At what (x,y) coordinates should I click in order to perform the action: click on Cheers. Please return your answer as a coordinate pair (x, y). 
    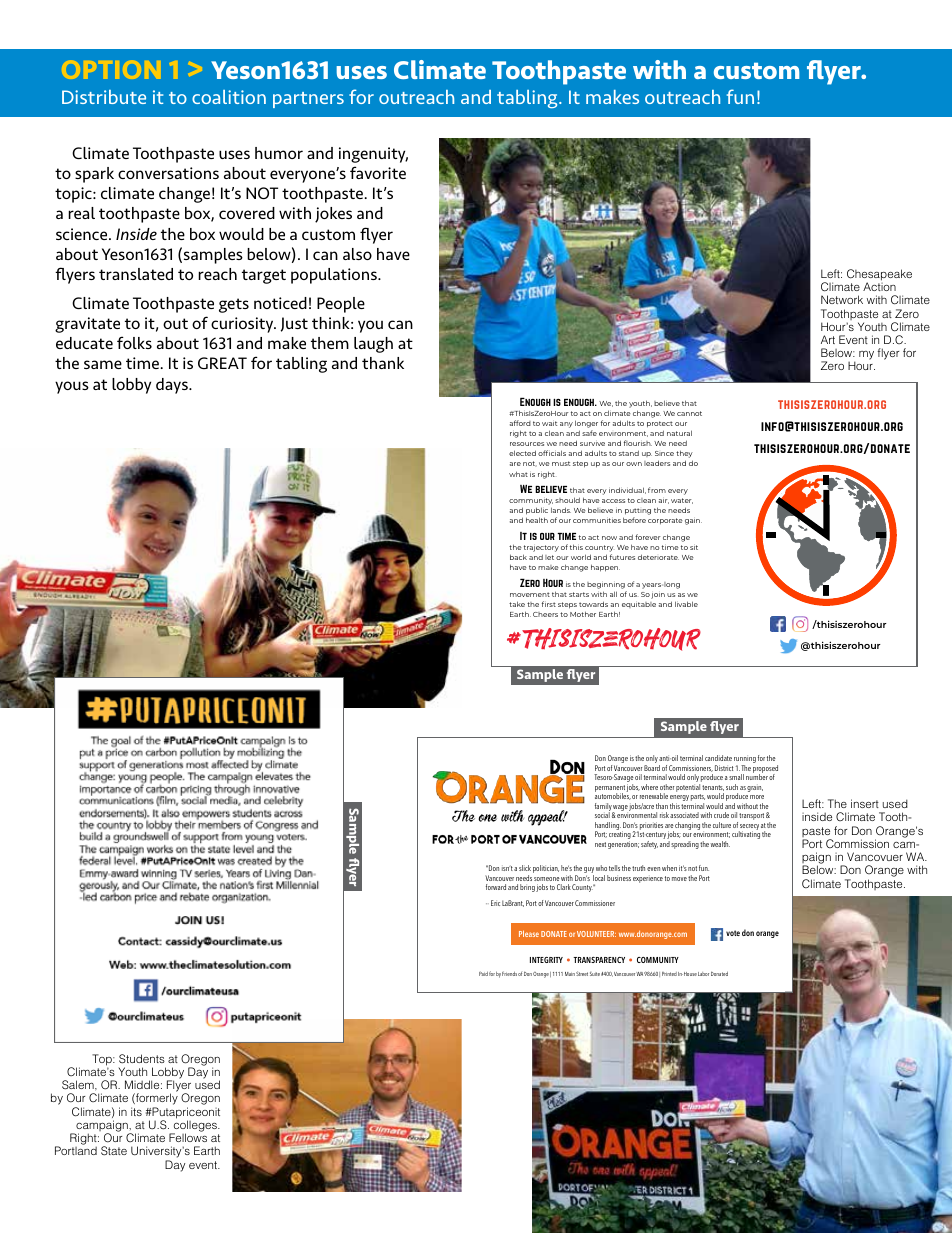
    Looking at the image, I should click on (545, 614).
